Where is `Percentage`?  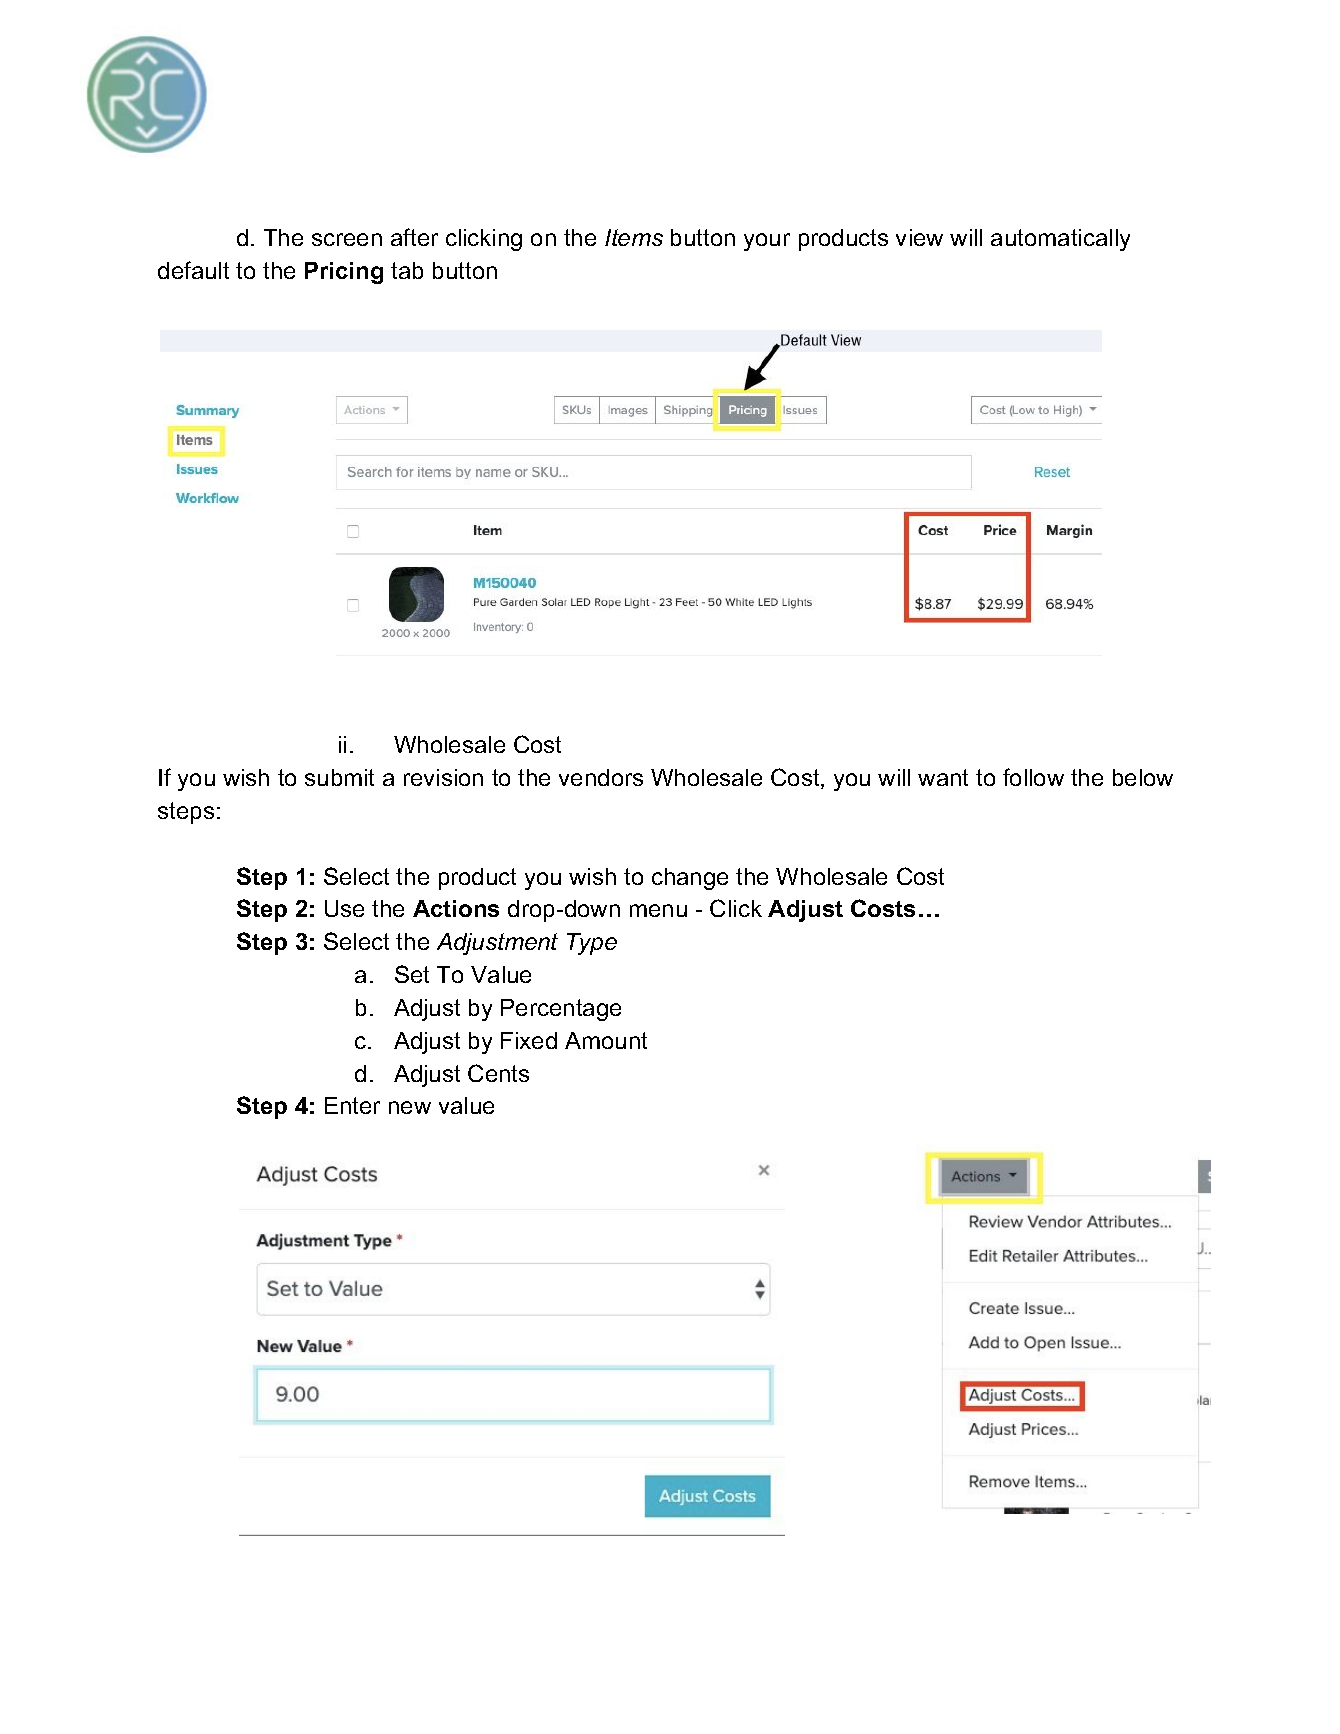 Percentage is located at coordinates (561, 1010).
